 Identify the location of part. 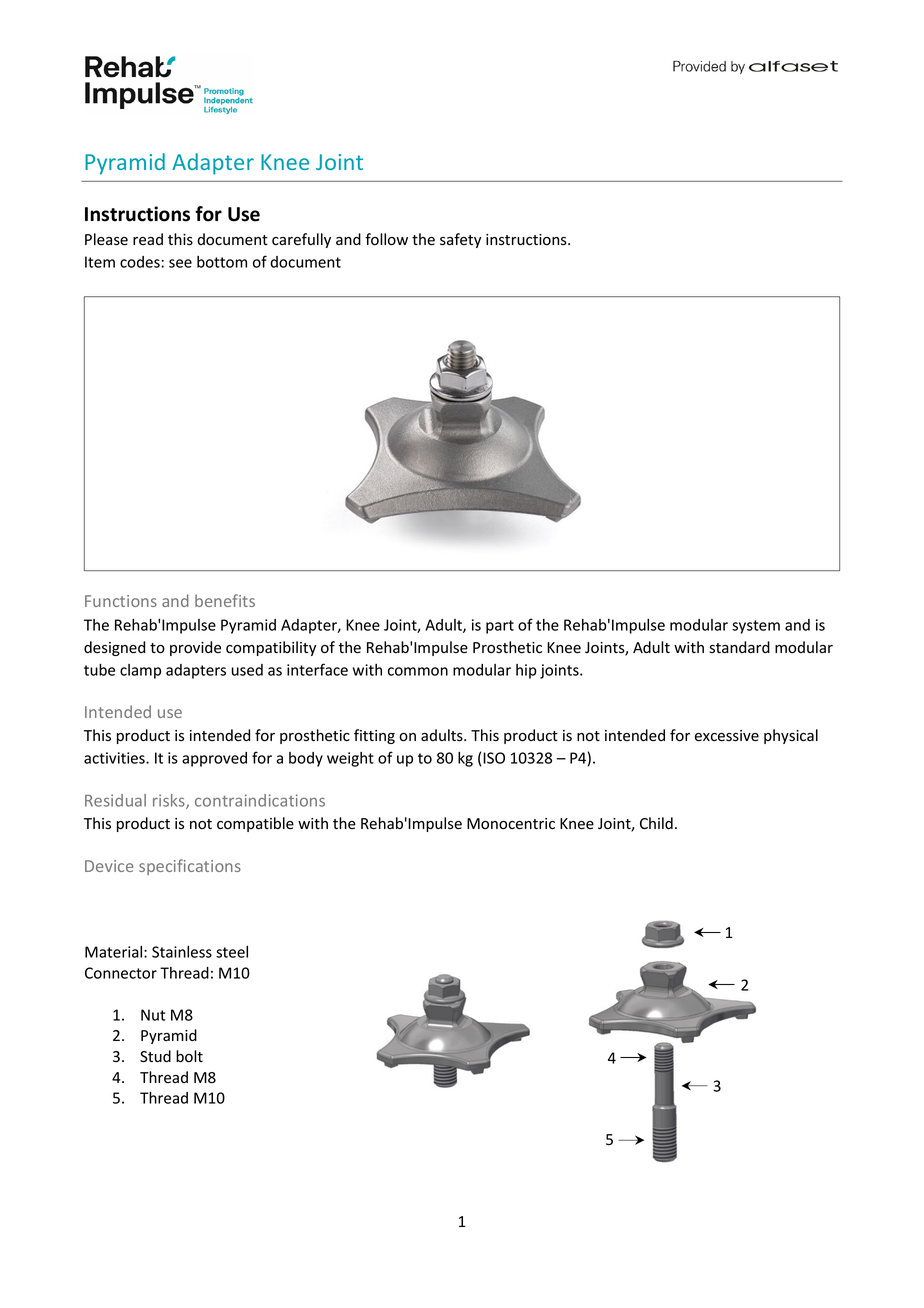
(500, 627).
